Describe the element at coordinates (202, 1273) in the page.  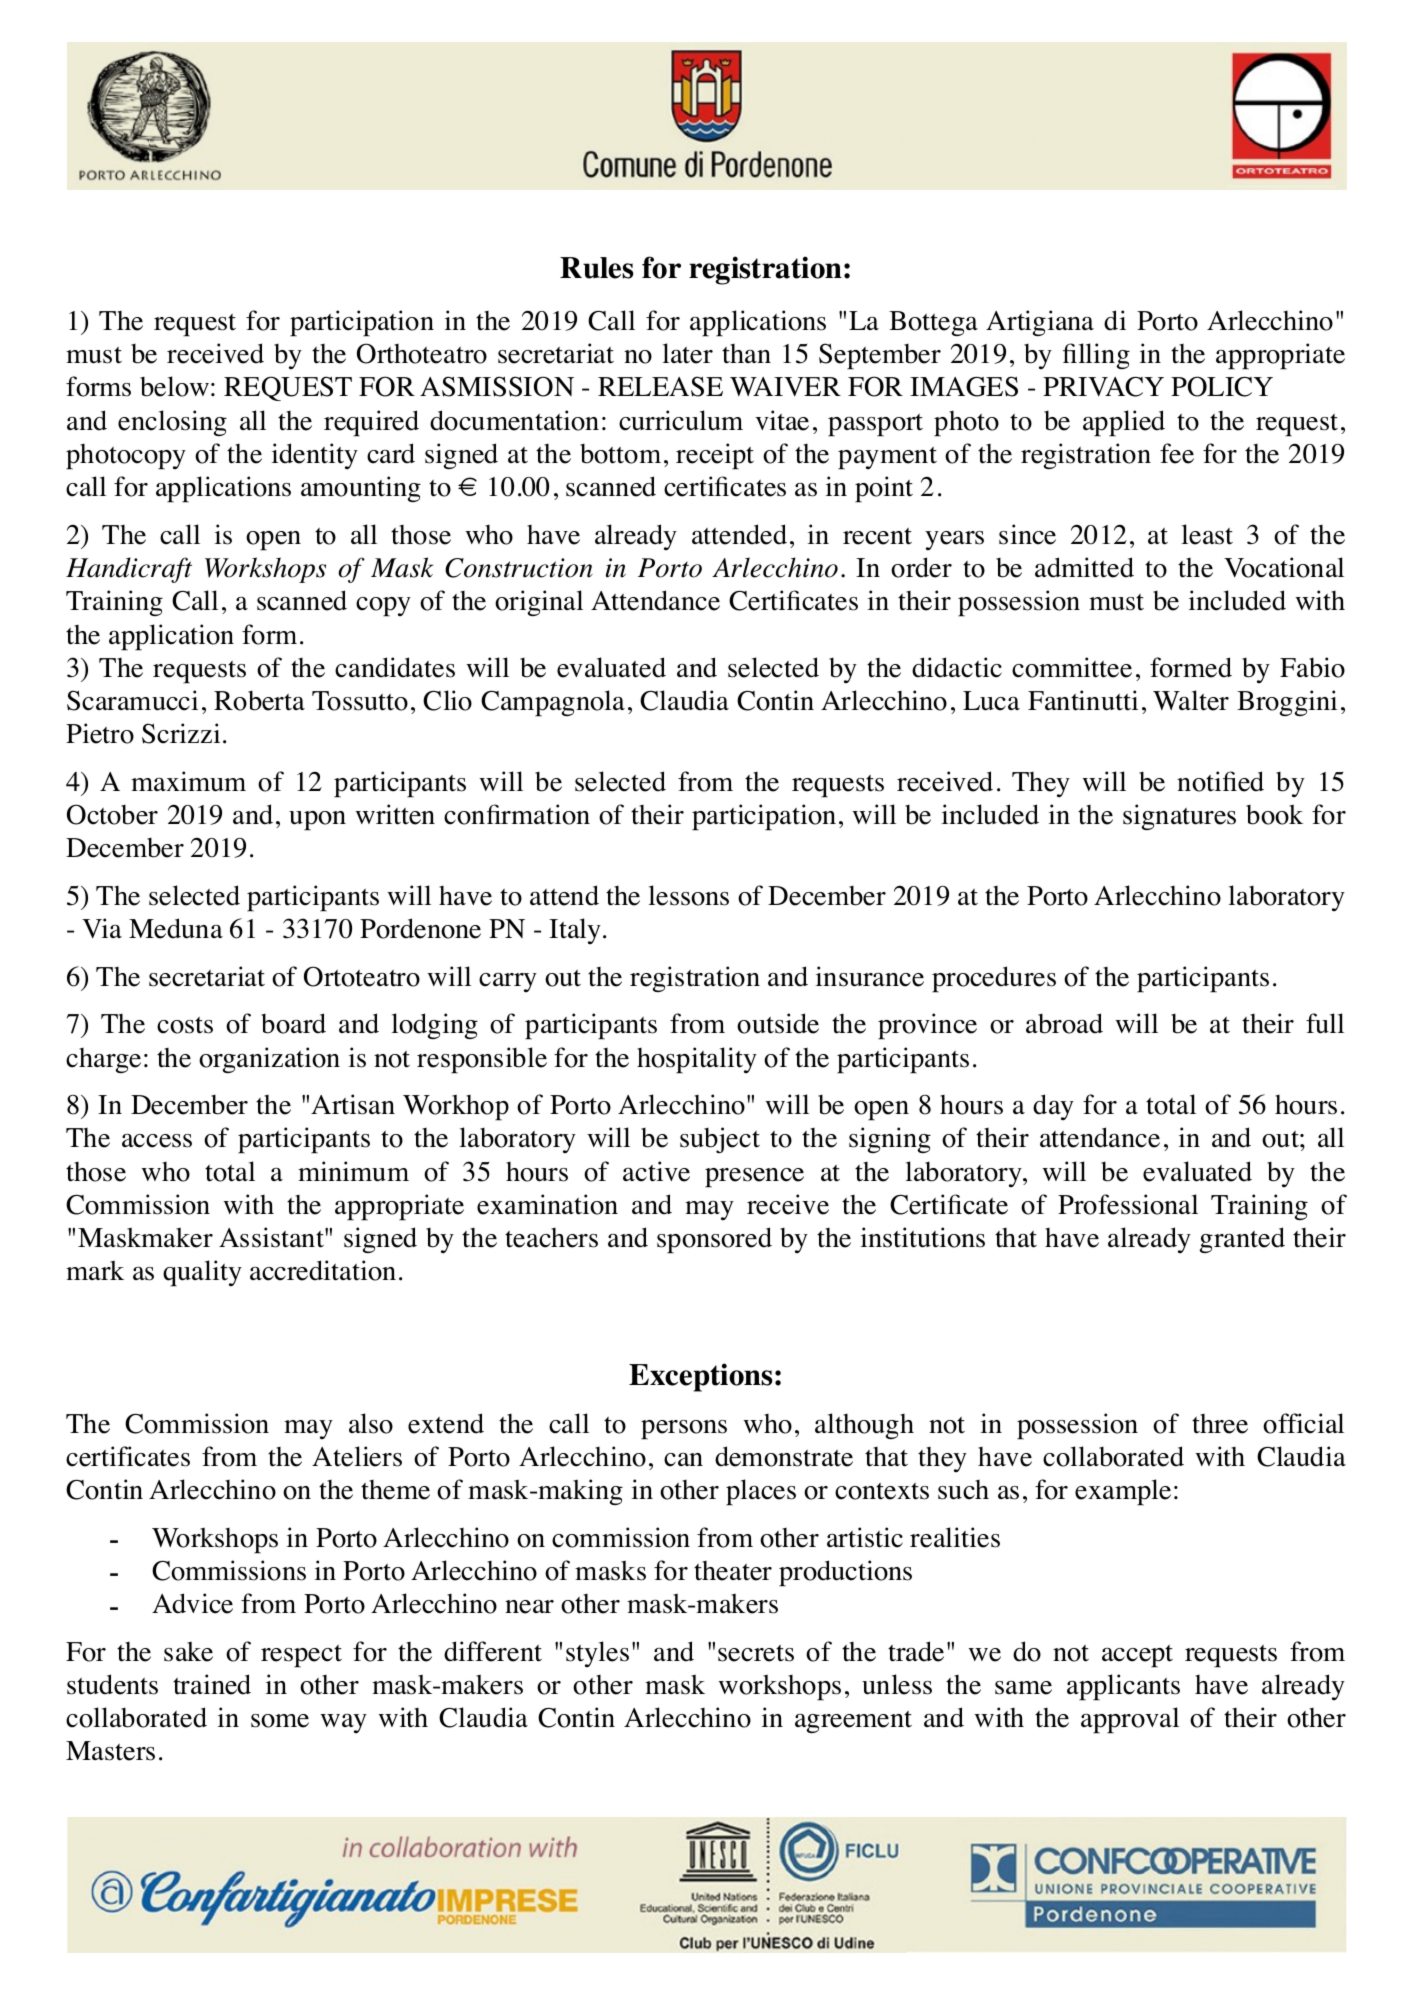
I see `quality` at that location.
